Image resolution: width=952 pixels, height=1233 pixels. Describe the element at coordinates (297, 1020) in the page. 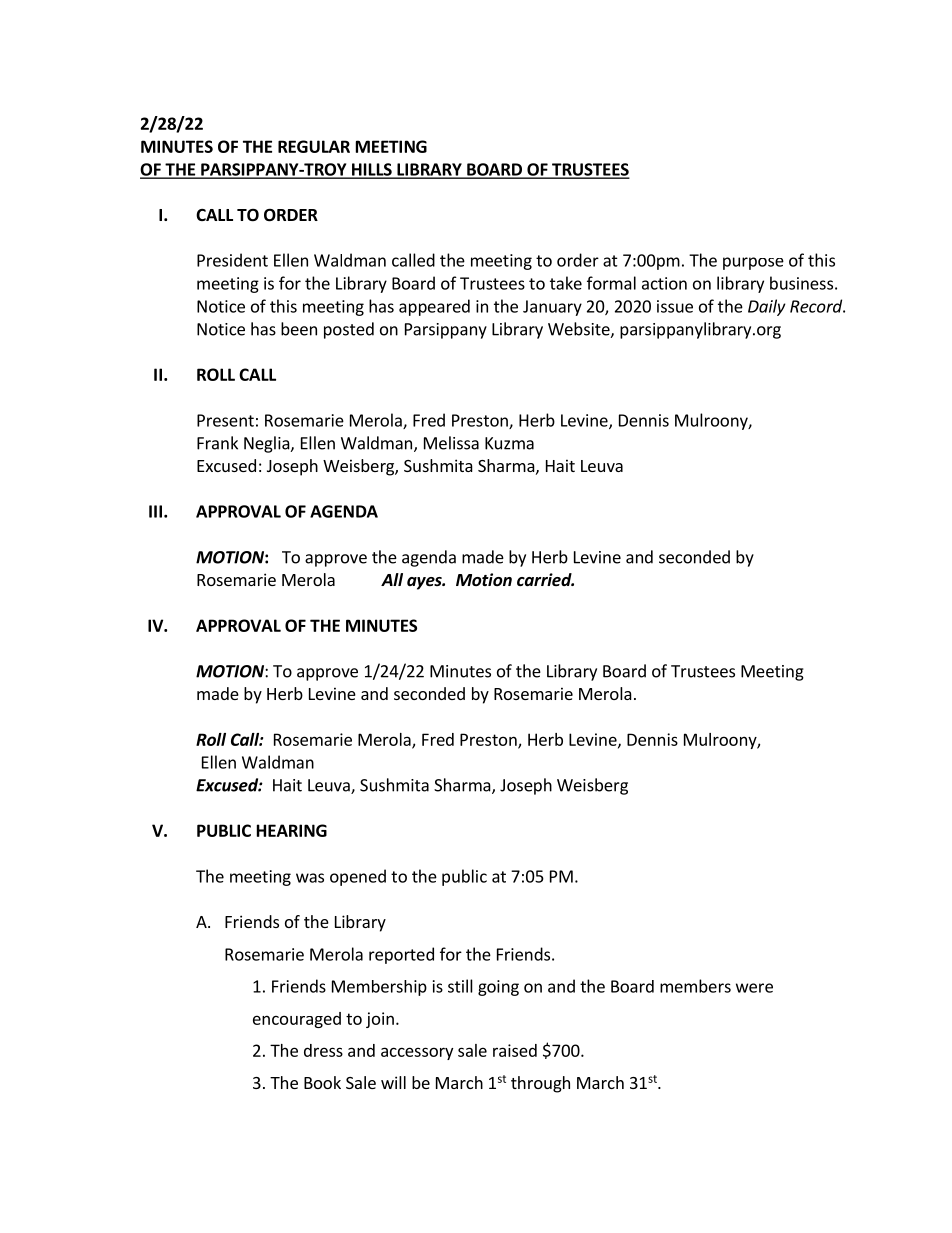

I see `encouraged` at that location.
